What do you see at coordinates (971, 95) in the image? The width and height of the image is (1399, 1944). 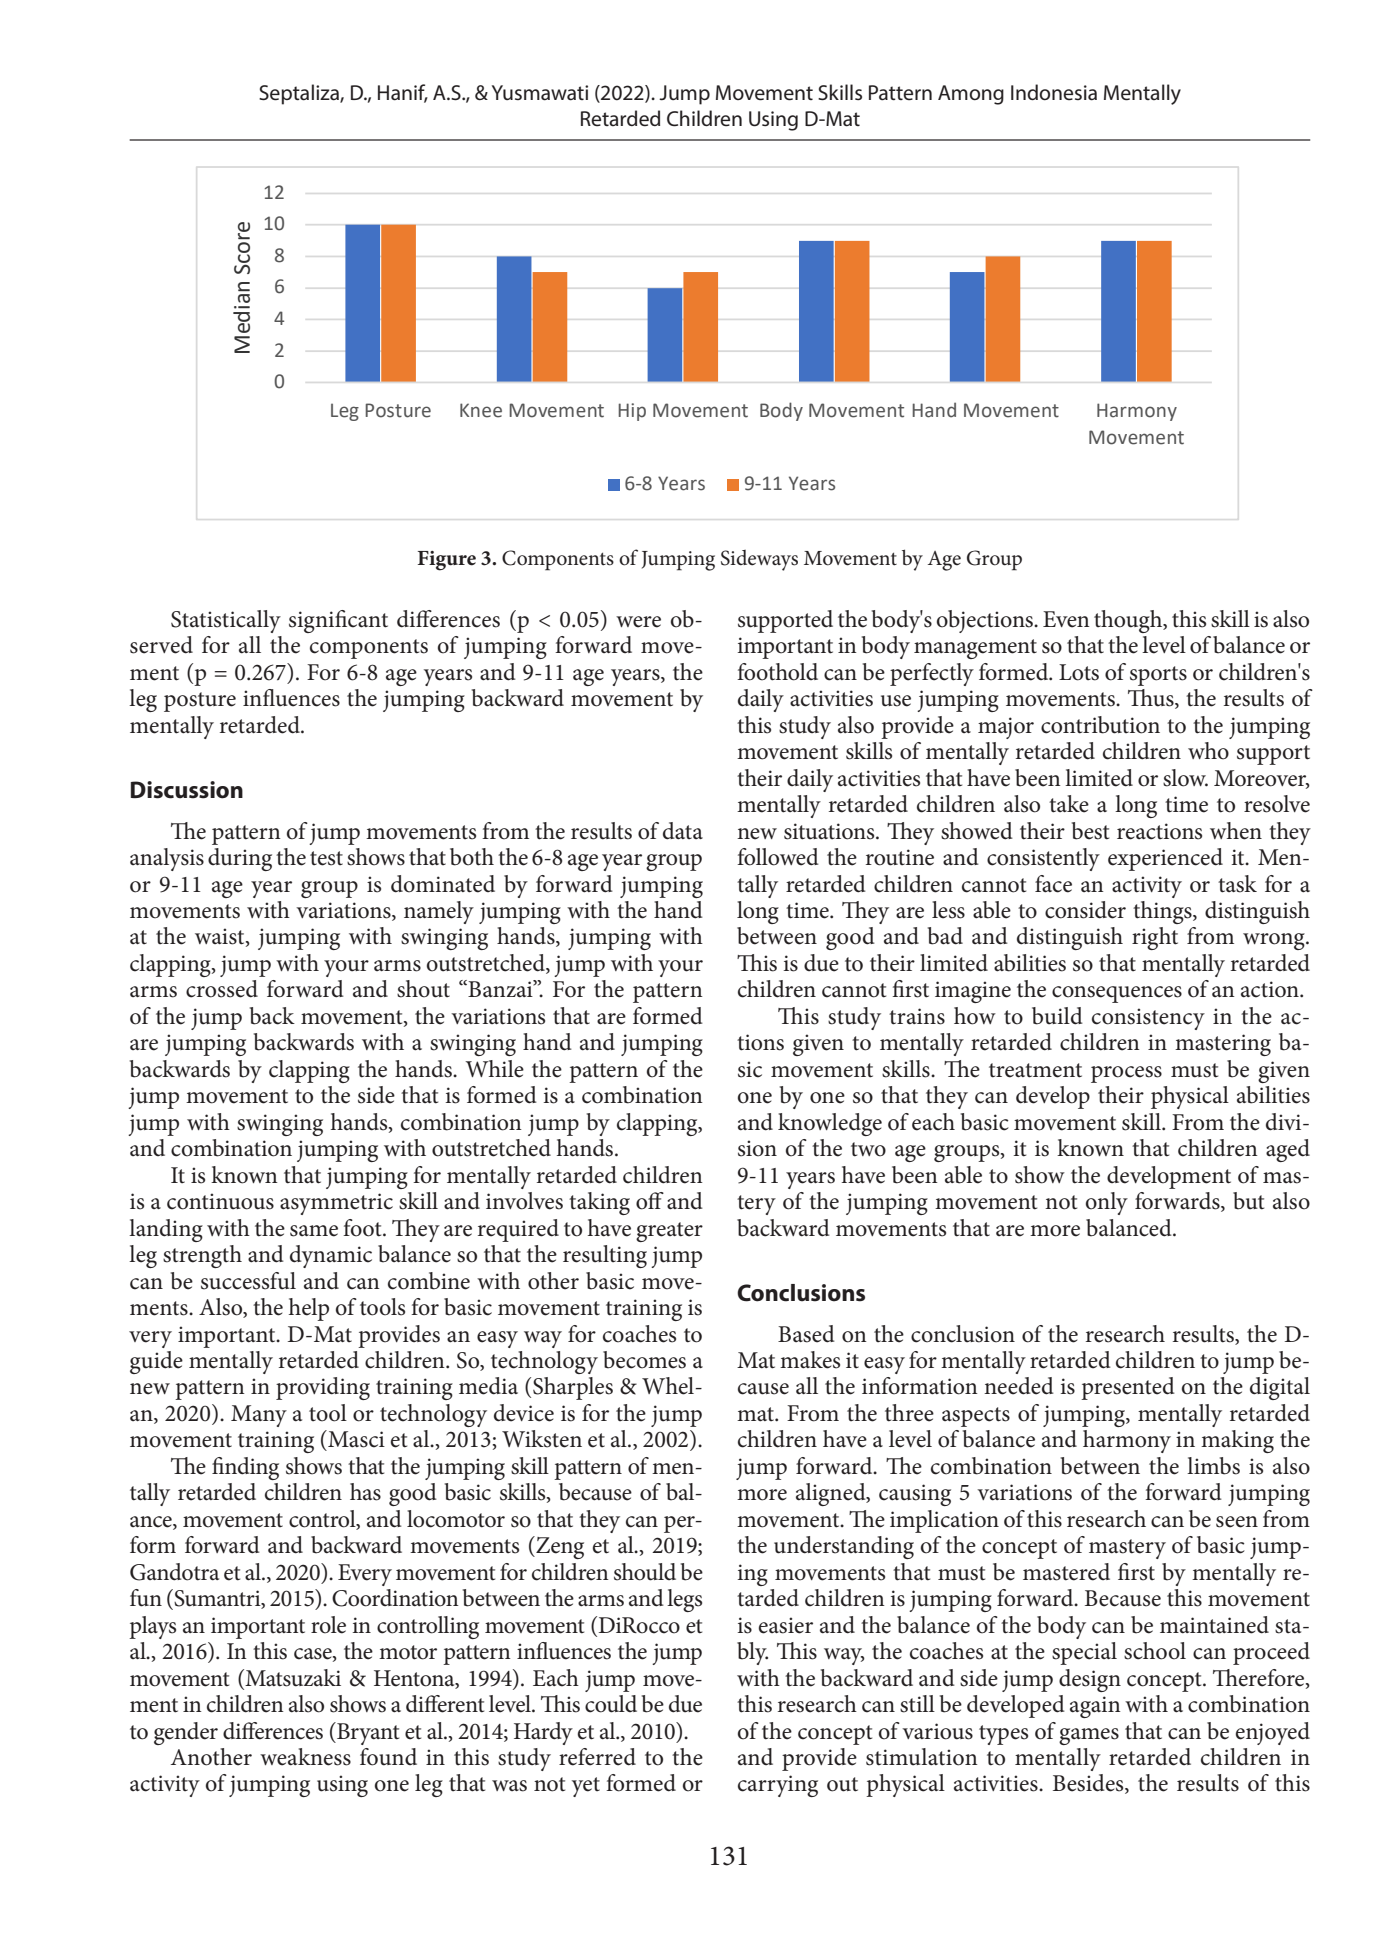 I see `Among` at bounding box center [971, 95].
